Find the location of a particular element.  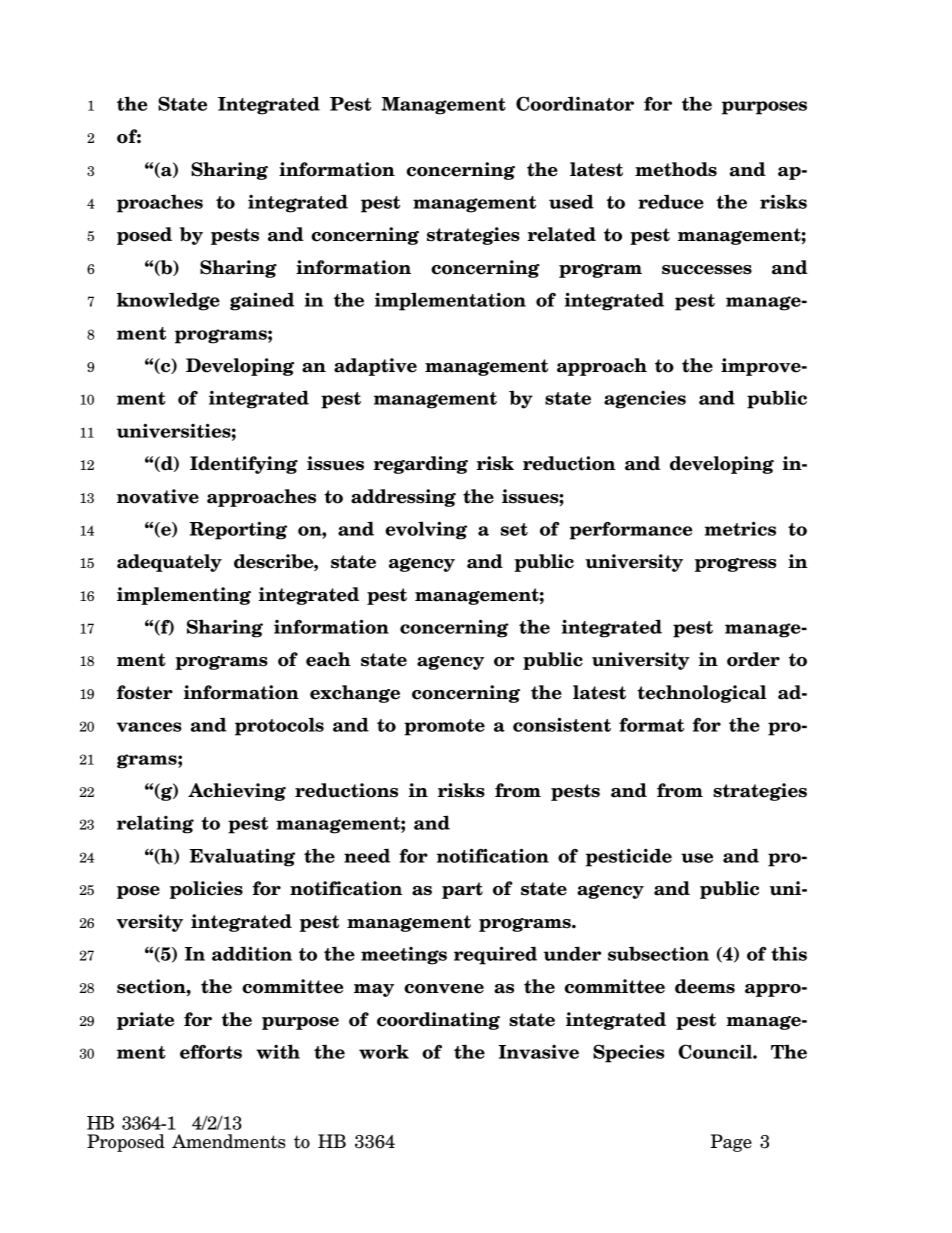

with is located at coordinates (278, 1051).
